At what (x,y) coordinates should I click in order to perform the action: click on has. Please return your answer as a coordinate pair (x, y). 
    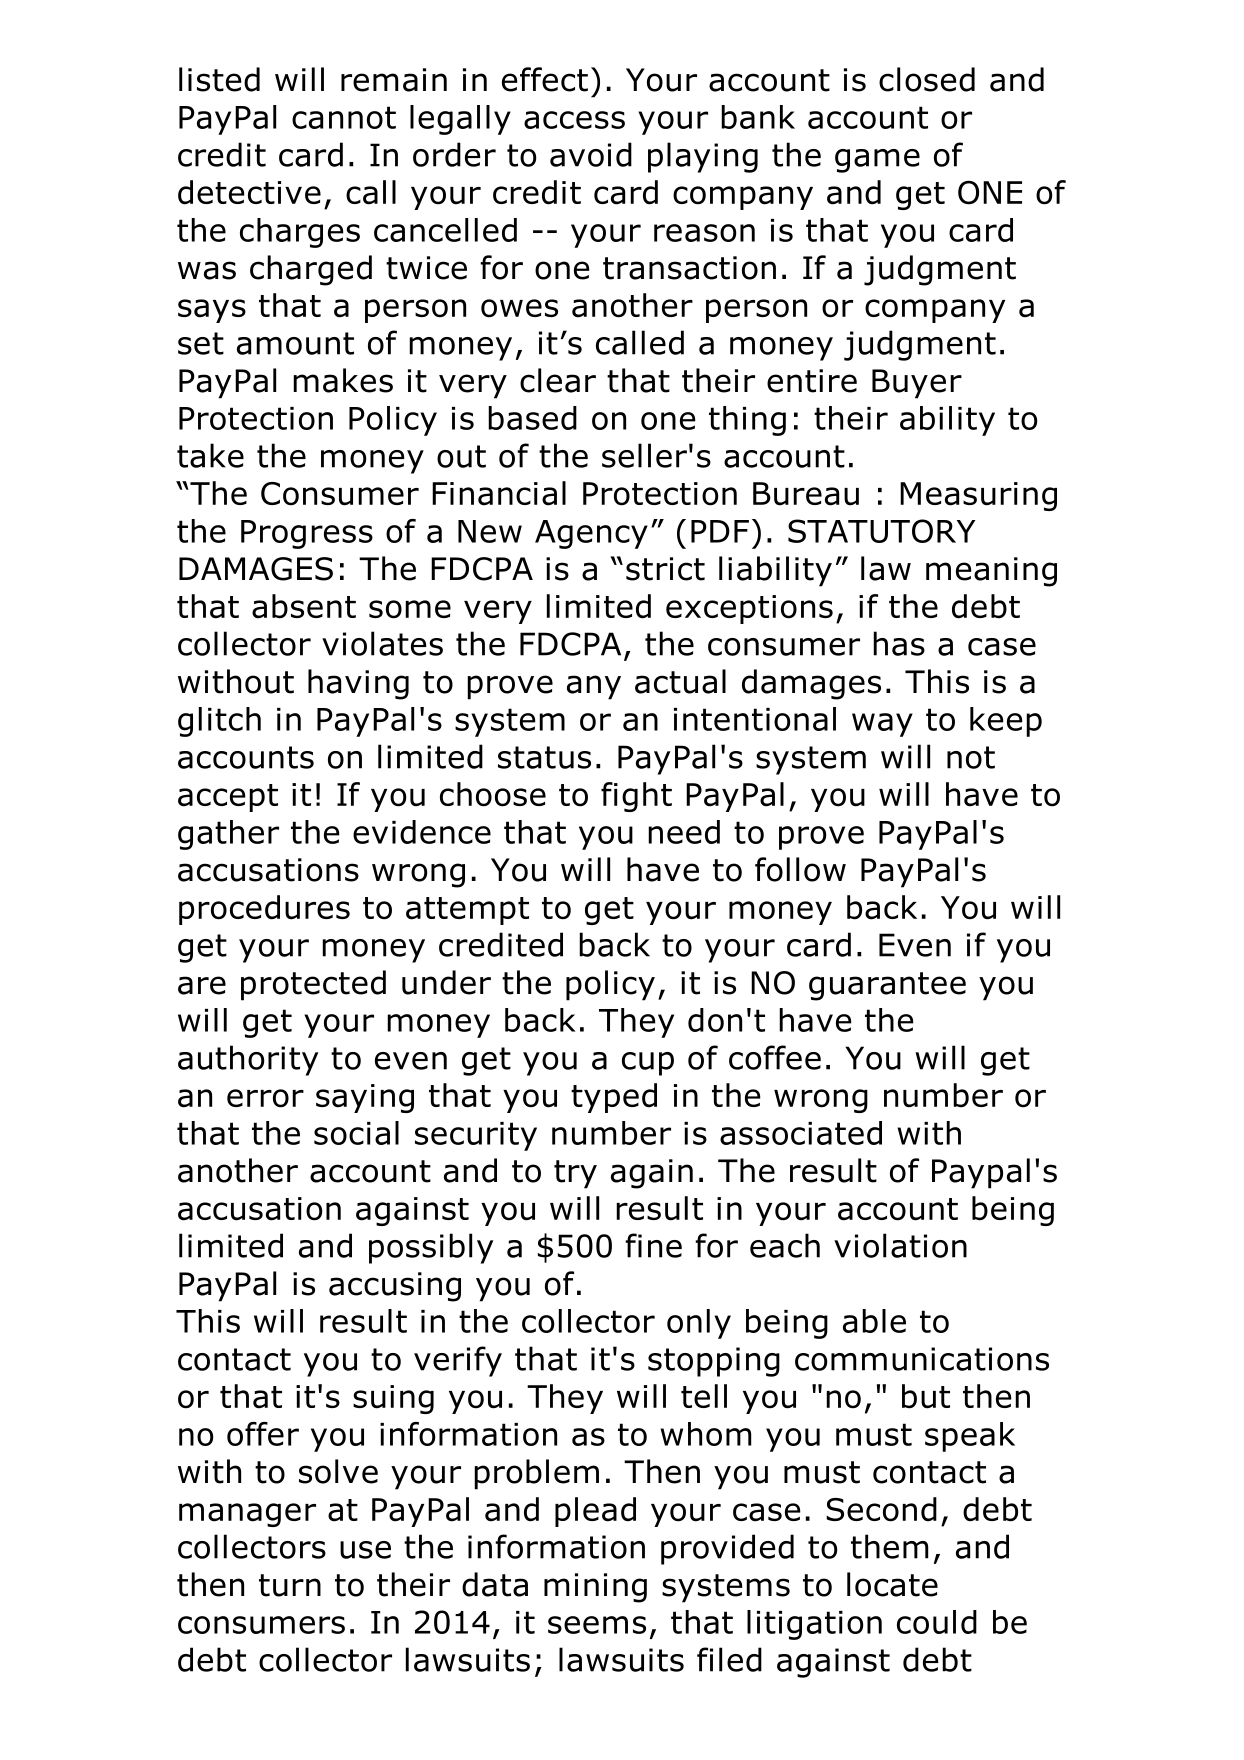
    Looking at the image, I should click on (899, 643).
